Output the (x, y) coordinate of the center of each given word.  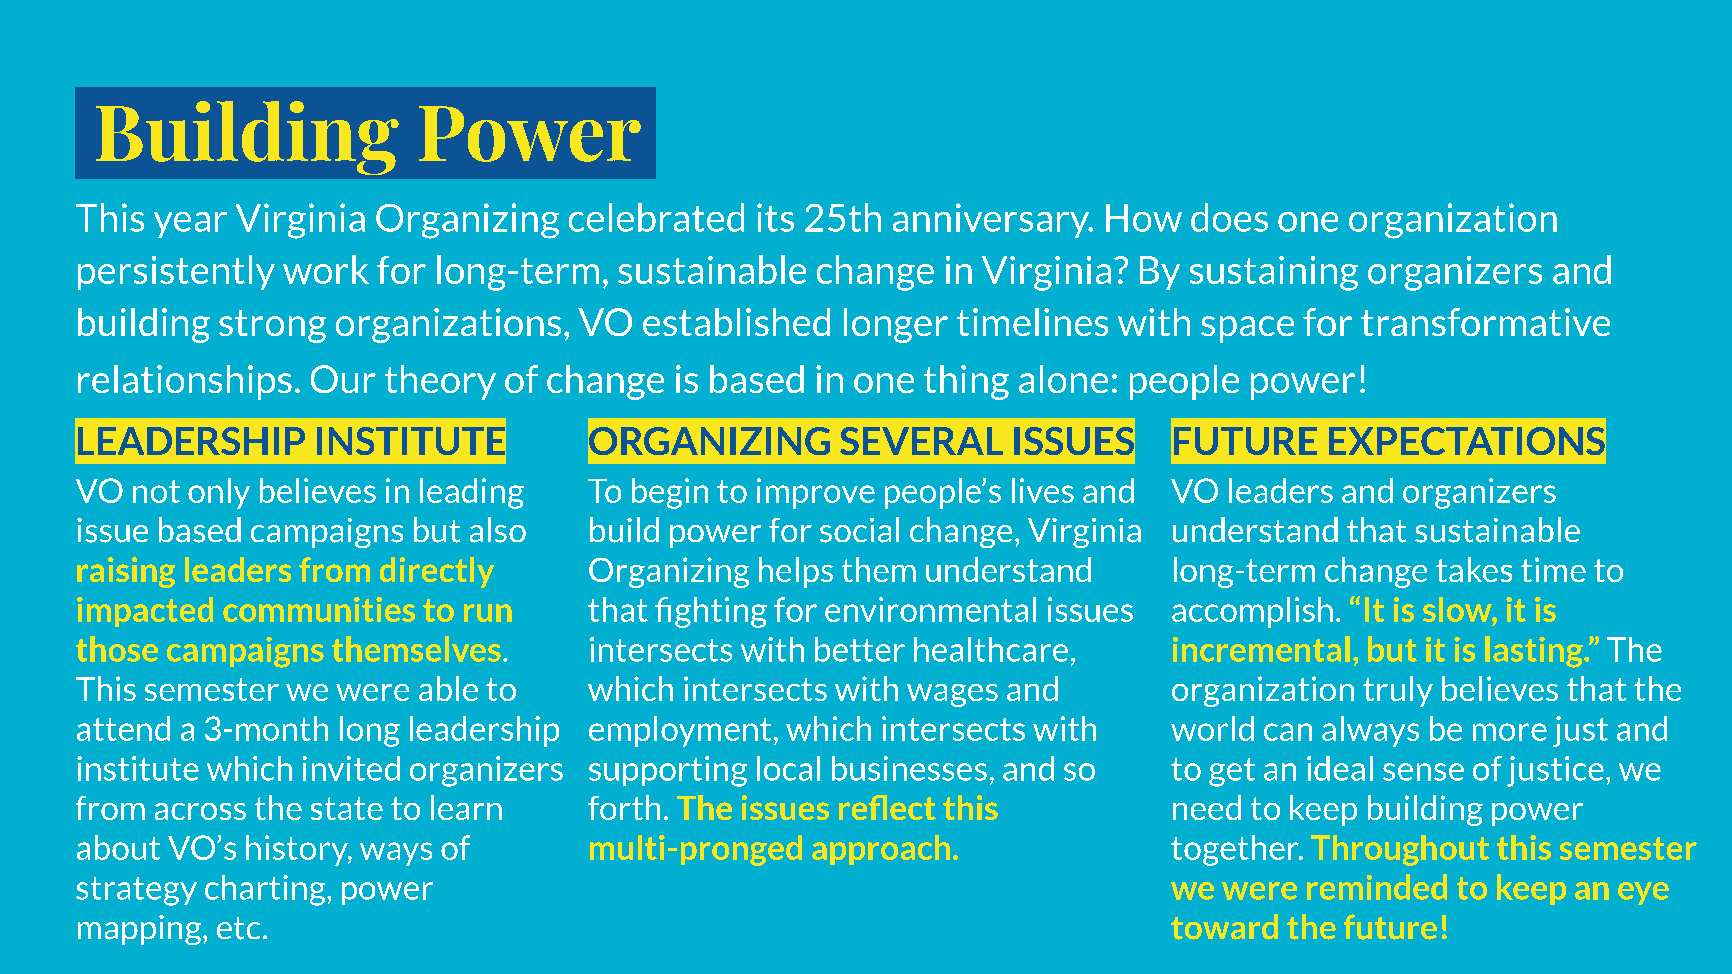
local (788, 768)
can (1288, 732)
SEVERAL (921, 441)
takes (1474, 569)
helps (796, 572)
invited (351, 768)
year (190, 225)
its (775, 217)
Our (343, 379)
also (498, 530)
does (1229, 217)
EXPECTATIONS (1467, 441)
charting (266, 890)
